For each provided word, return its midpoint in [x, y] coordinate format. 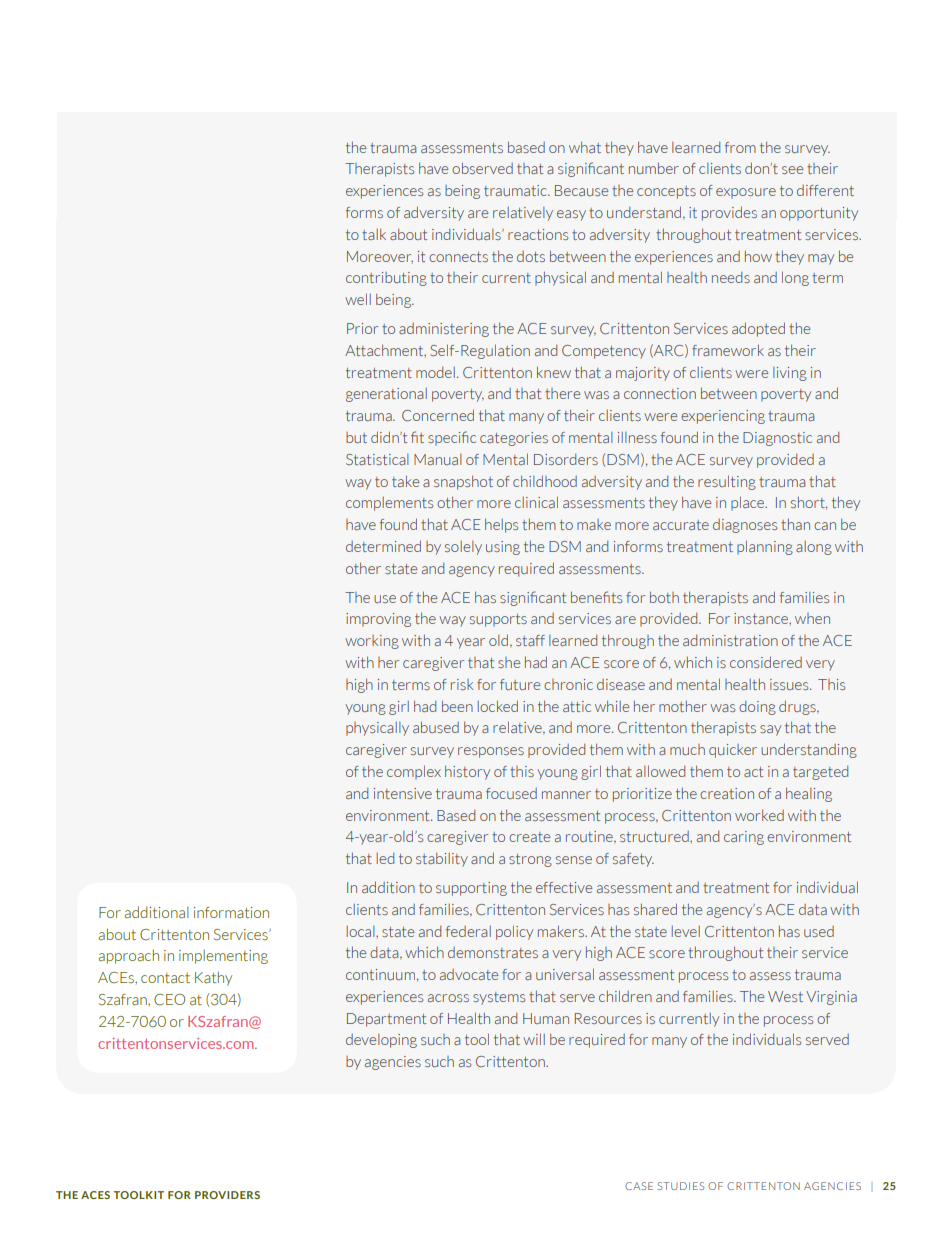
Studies [681, 1186]
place [749, 503]
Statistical [377, 459]
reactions [538, 234]
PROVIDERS [227, 1195]
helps [501, 525]
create [529, 837]
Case [639, 1186]
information [231, 912]
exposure [746, 193]
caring [744, 838]
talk [374, 234]
